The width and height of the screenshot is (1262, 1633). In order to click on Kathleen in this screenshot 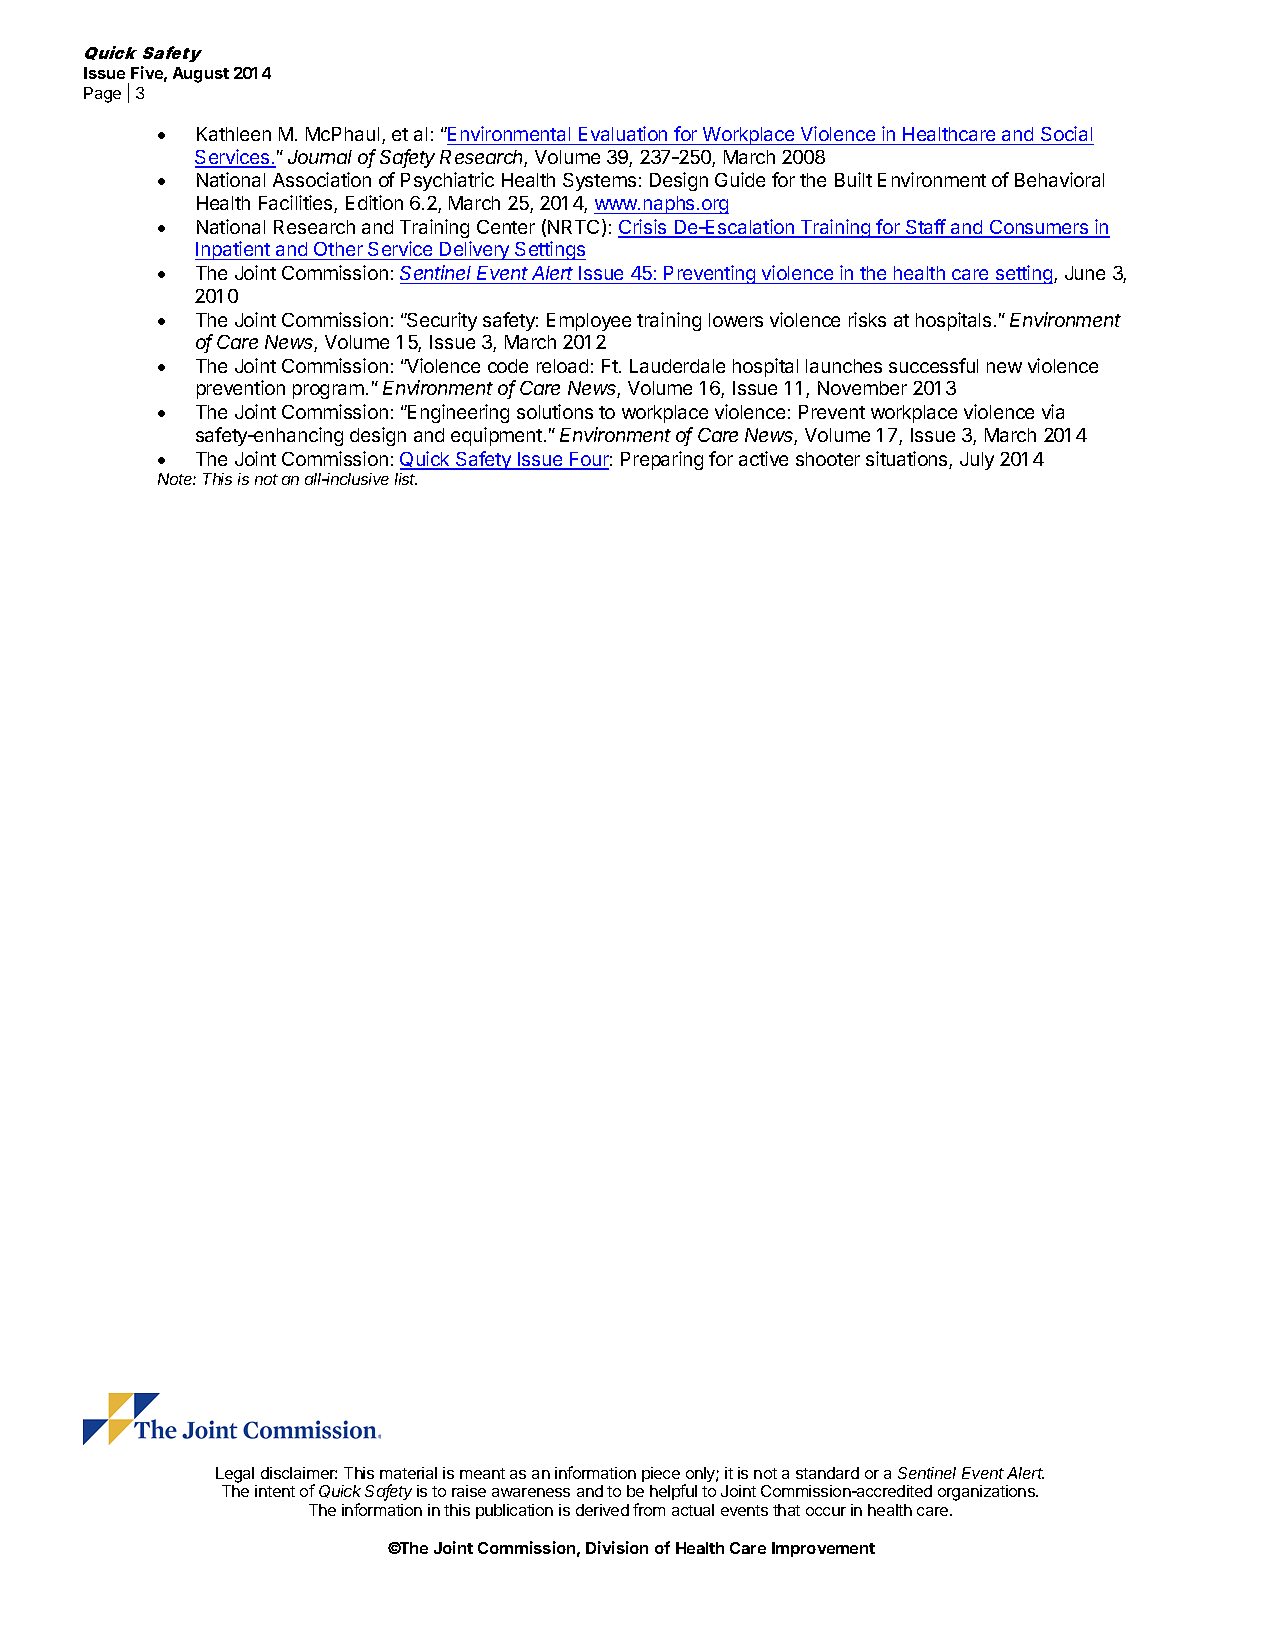, I will do `click(234, 134)`.
